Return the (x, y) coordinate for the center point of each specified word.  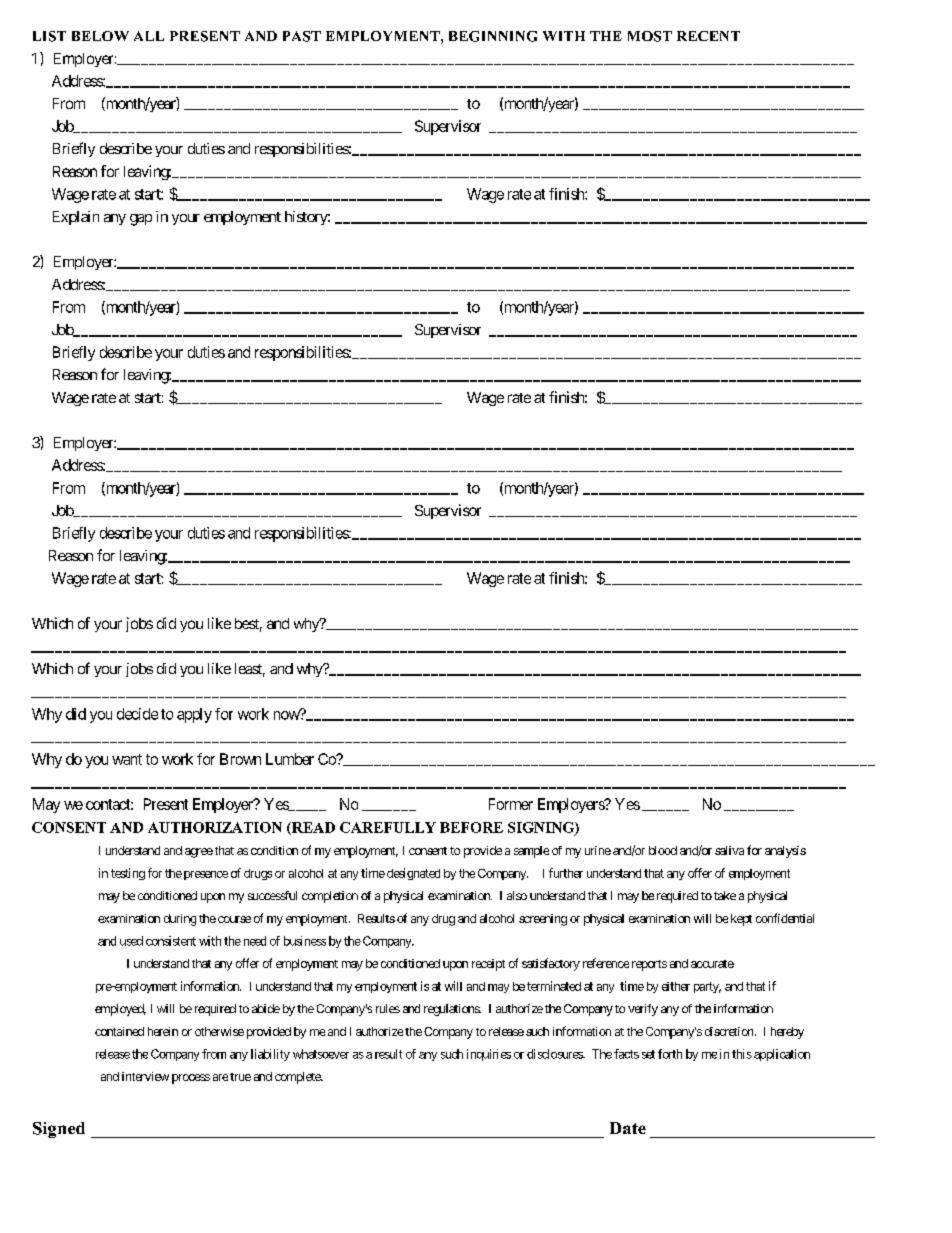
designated (413, 874)
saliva (729, 850)
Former (511, 804)
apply (194, 715)
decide (137, 714)
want (127, 759)
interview (145, 1076)
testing (128, 874)
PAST (302, 36)
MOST (650, 36)
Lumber (290, 759)
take (725, 895)
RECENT (708, 36)
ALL (149, 36)
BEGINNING (493, 36)
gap (141, 220)
